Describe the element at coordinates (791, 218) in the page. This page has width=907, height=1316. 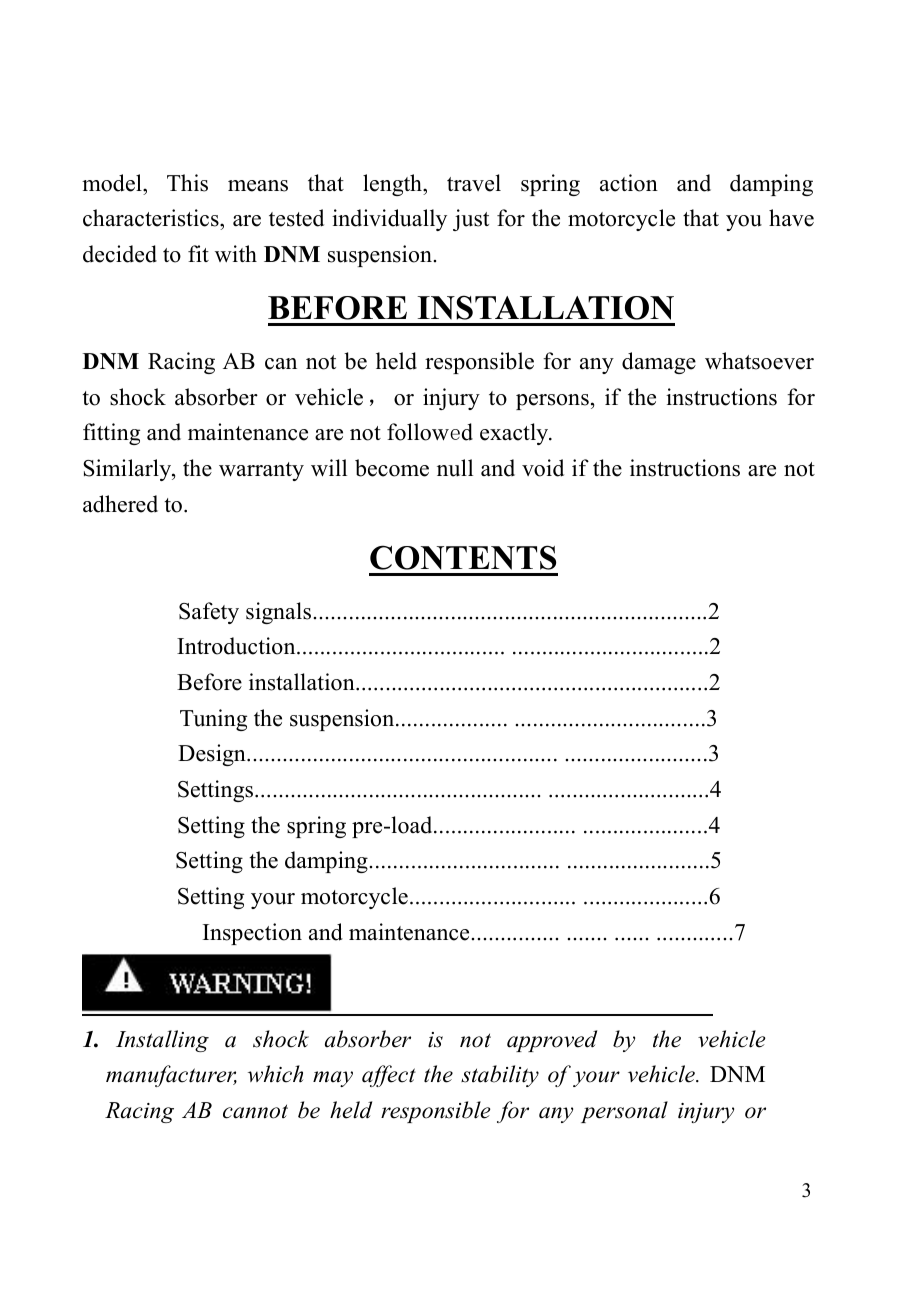
I see `have` at that location.
